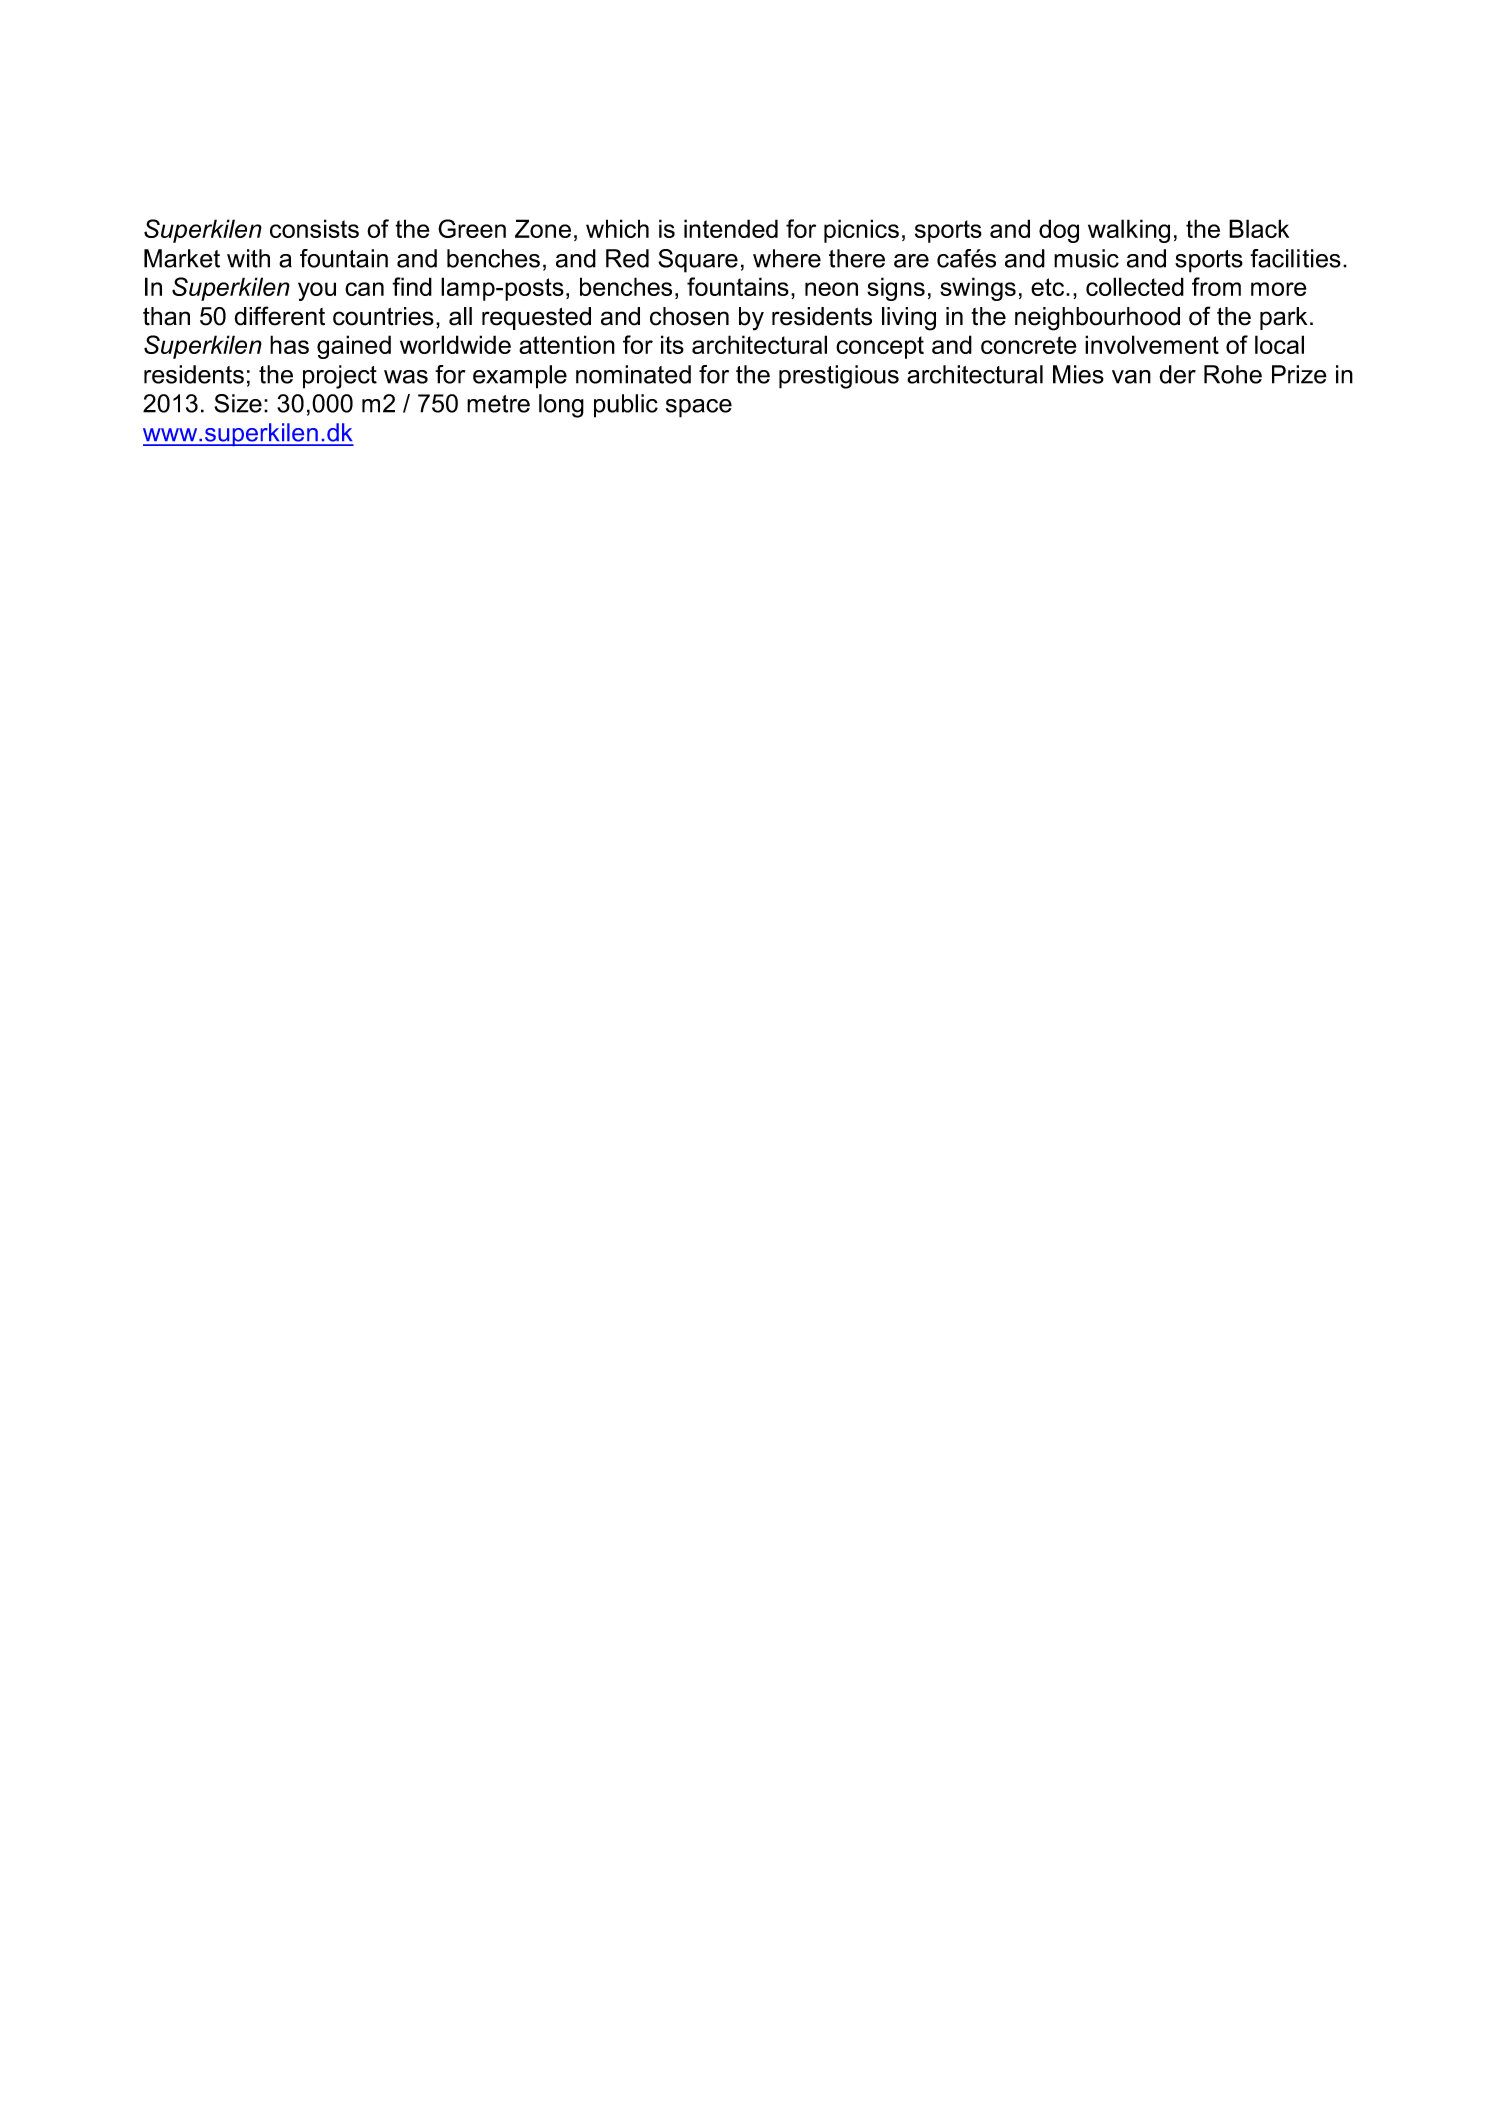 The width and height of the document is (1502, 2126). Describe the element at coordinates (238, 403) in the document. I see `Size` at that location.
